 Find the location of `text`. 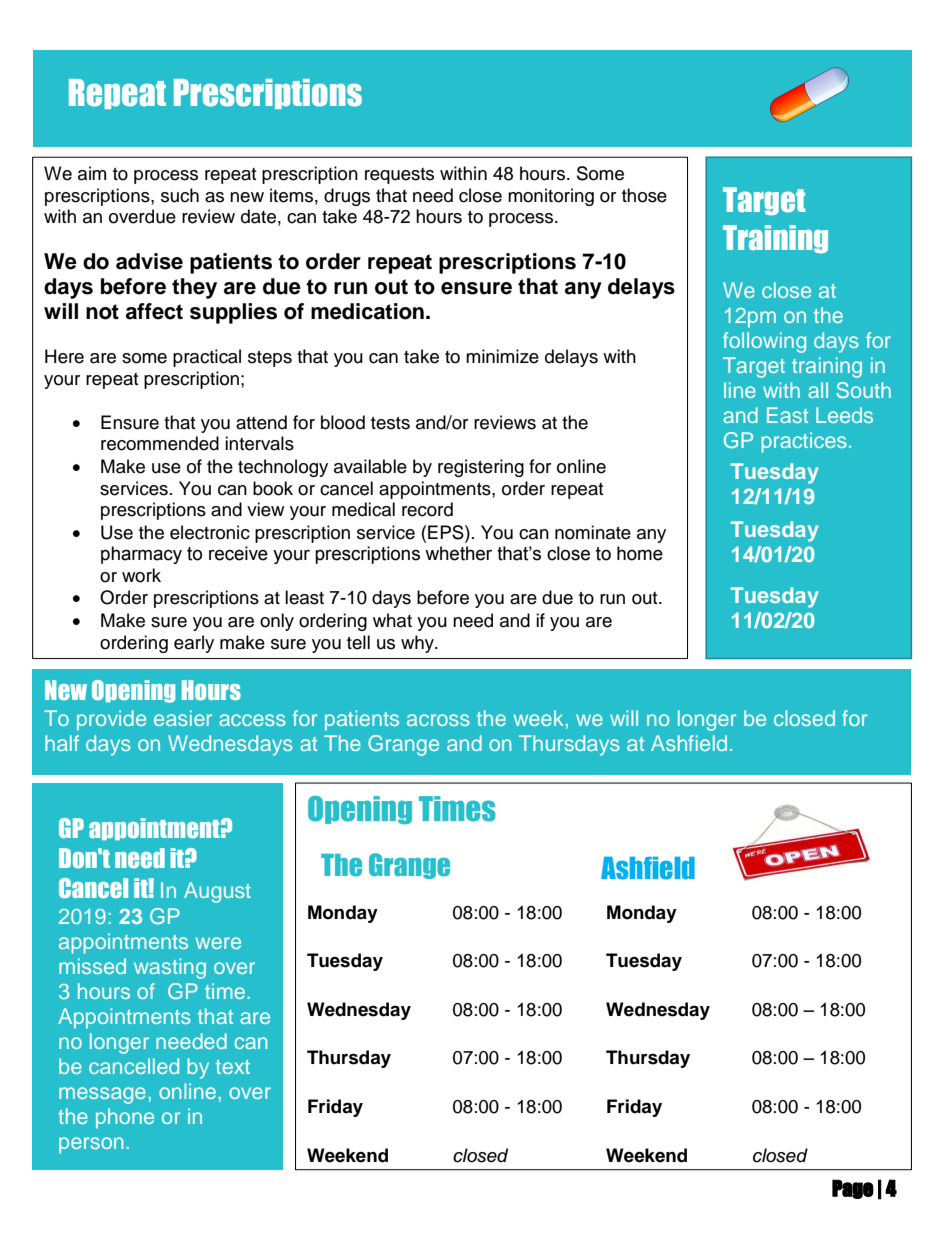

text is located at coordinates (233, 1067).
